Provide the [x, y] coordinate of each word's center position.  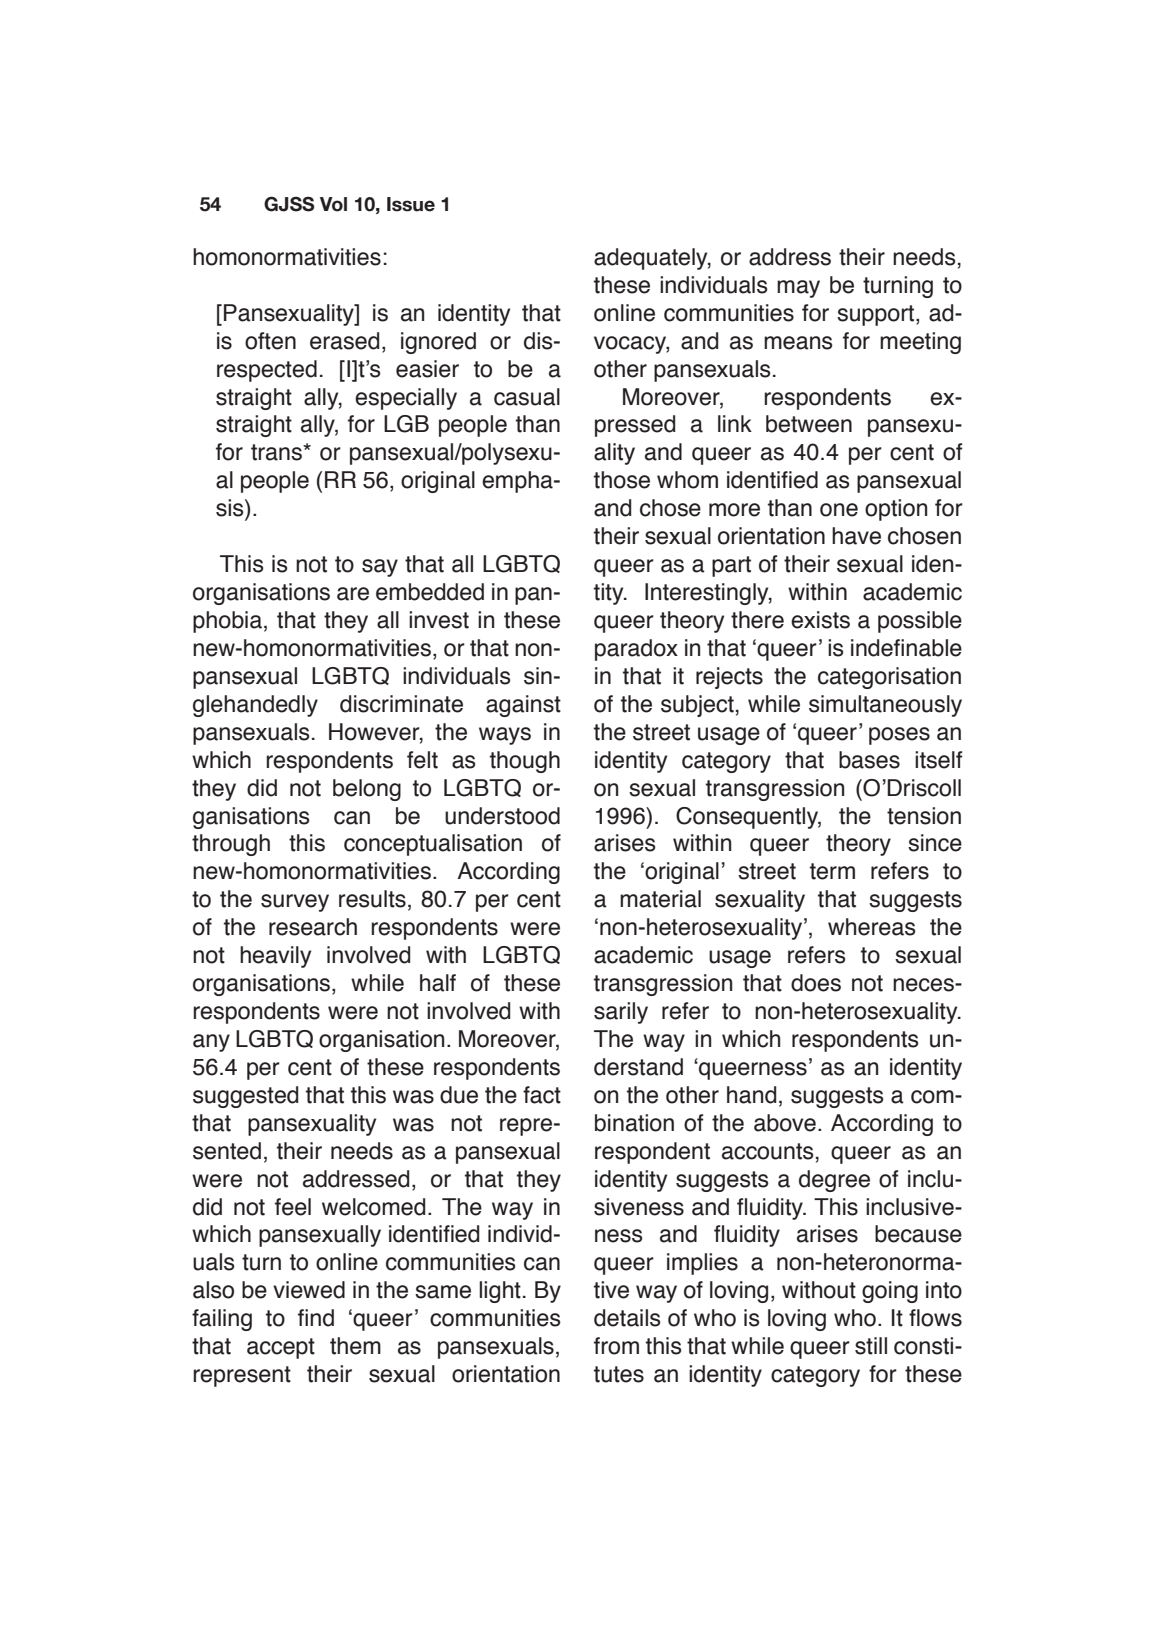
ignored [438, 343]
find [316, 1318]
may [798, 289]
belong [367, 790]
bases [869, 760]
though [525, 762]
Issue [411, 204]
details [627, 1318]
